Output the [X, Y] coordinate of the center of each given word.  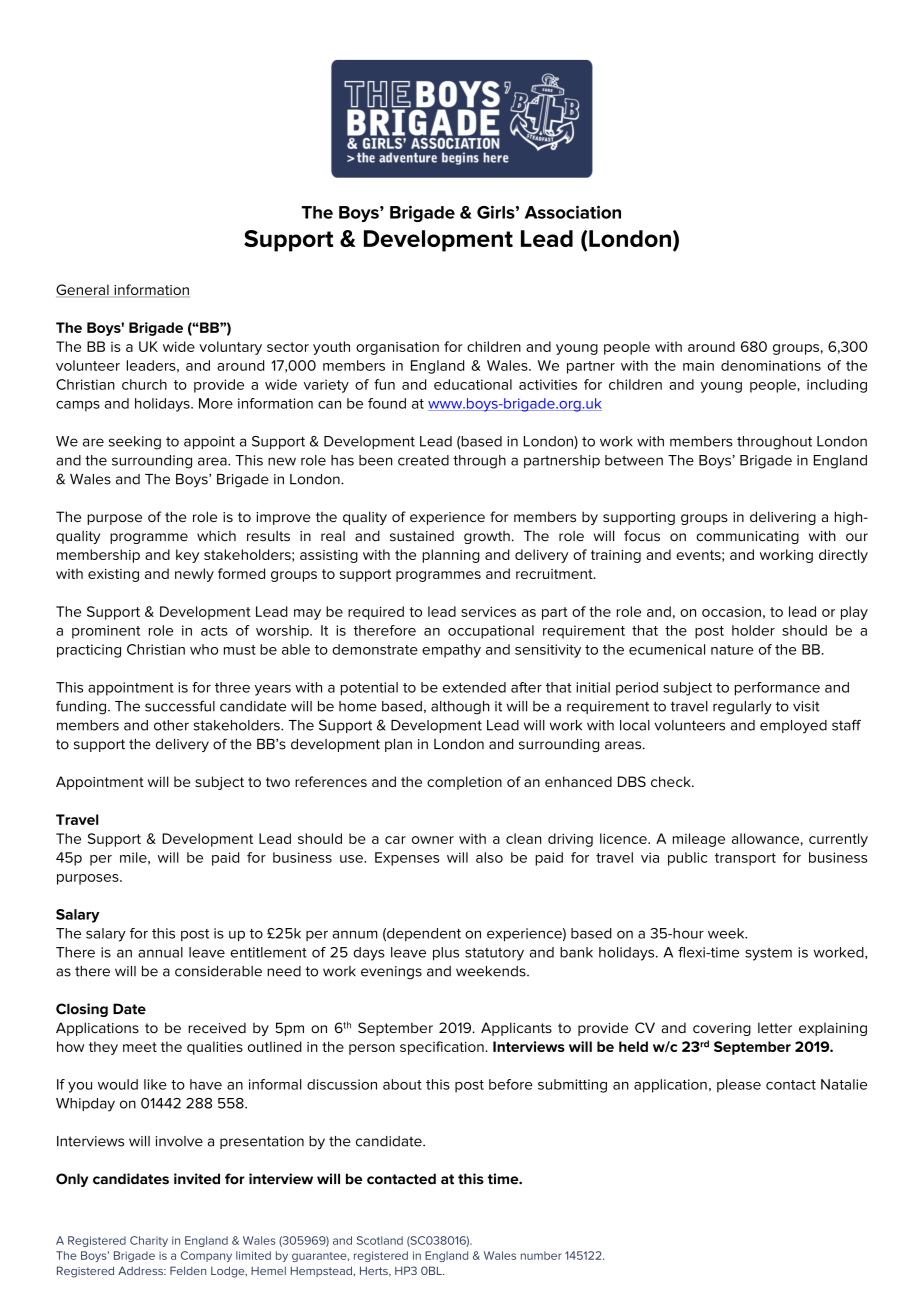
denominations [771, 365]
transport [745, 859]
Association [573, 212]
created [423, 460]
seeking [135, 443]
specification [443, 1048]
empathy [451, 651]
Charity [149, 1241]
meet [140, 1047]
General [83, 290]
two [278, 782]
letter [775, 1027]
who [204, 649]
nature [732, 650]
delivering [783, 518]
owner [433, 840]
